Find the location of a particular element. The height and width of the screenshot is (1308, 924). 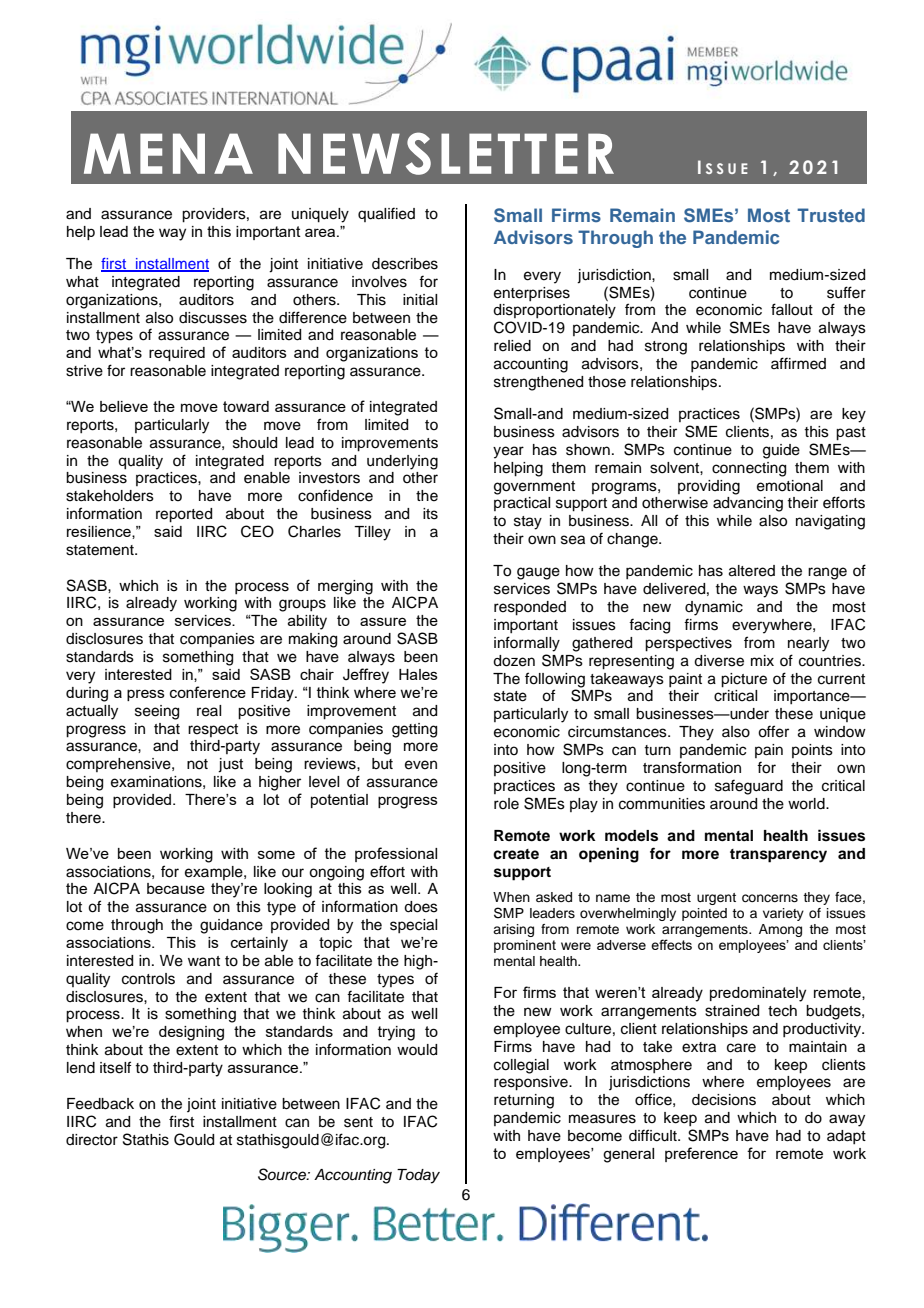

practical is located at coordinates (522, 504).
